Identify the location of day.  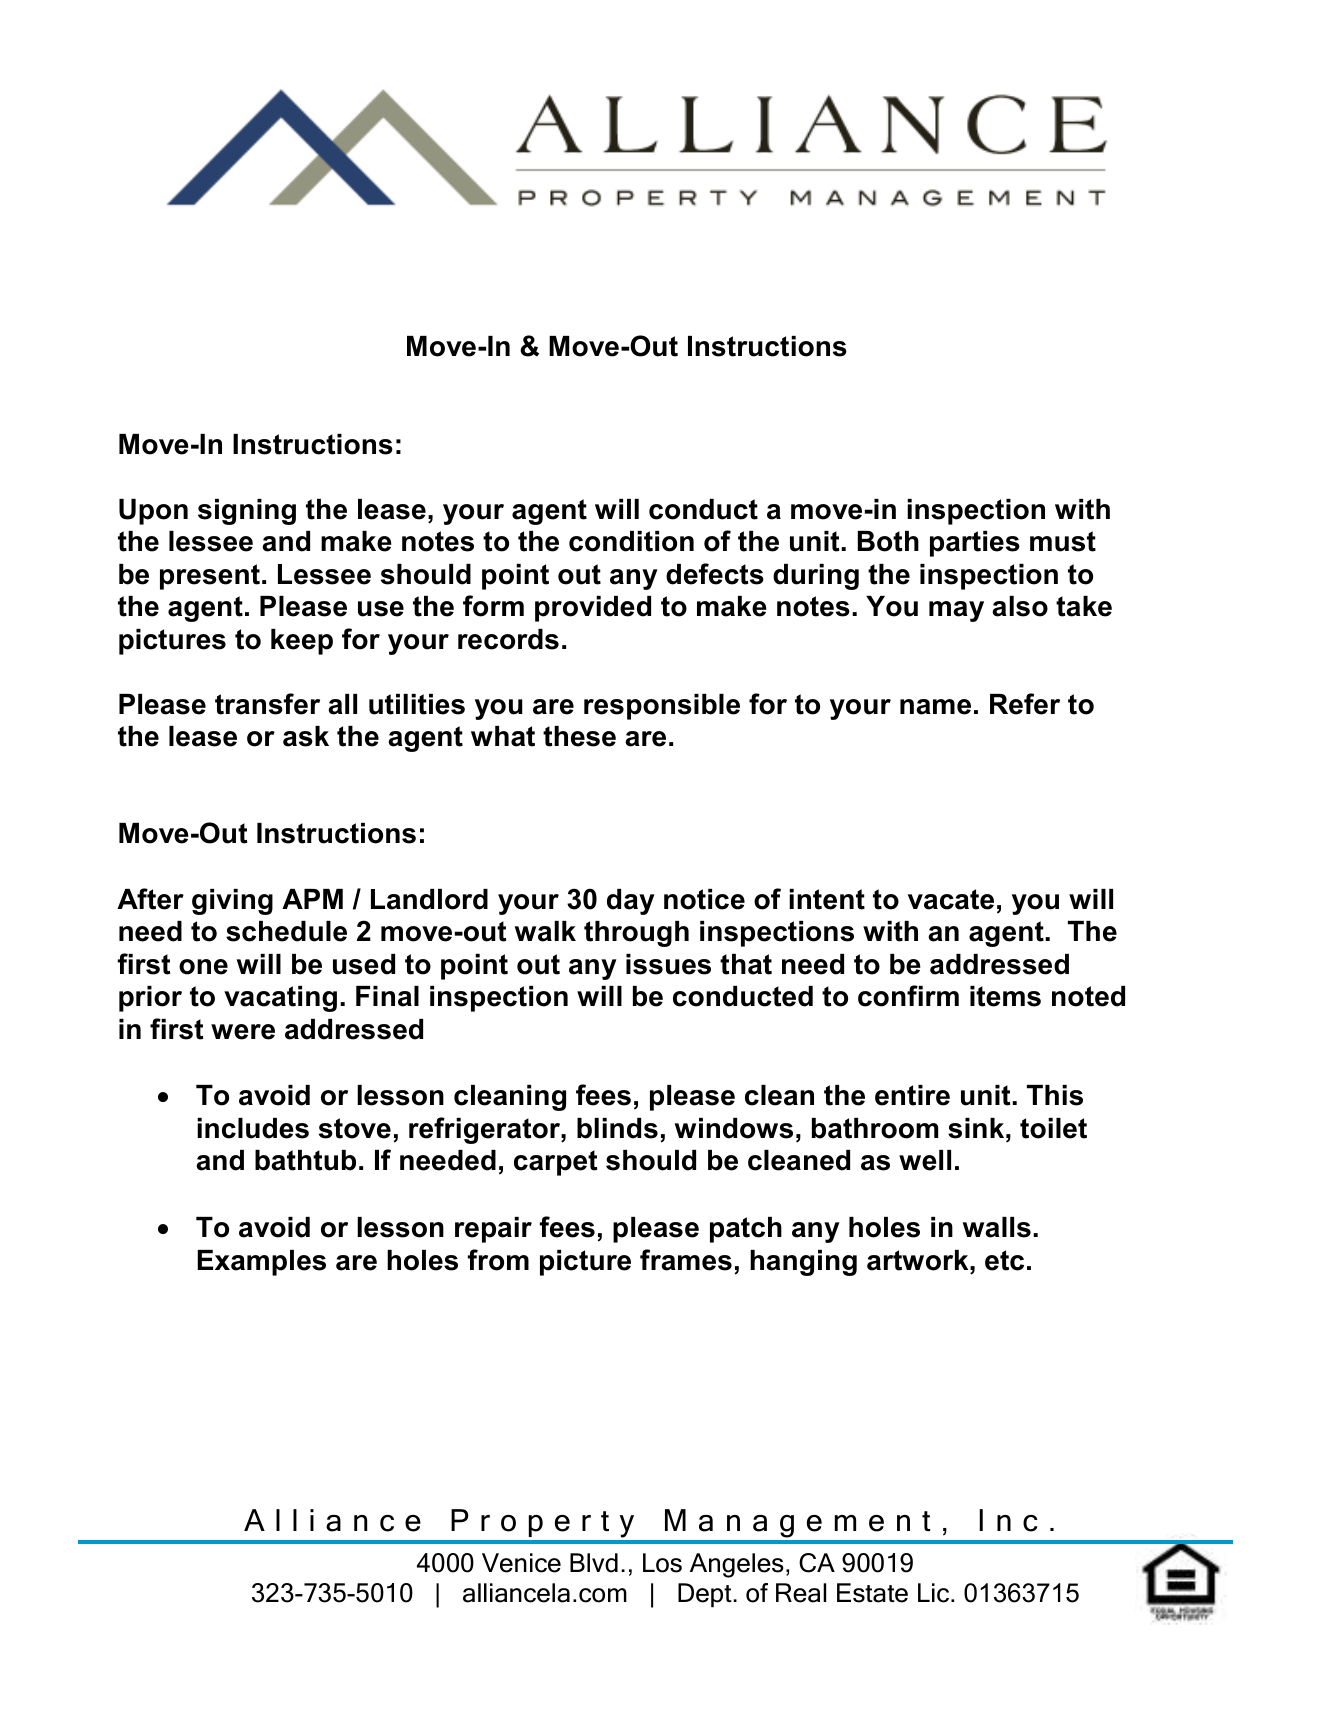
(631, 902).
